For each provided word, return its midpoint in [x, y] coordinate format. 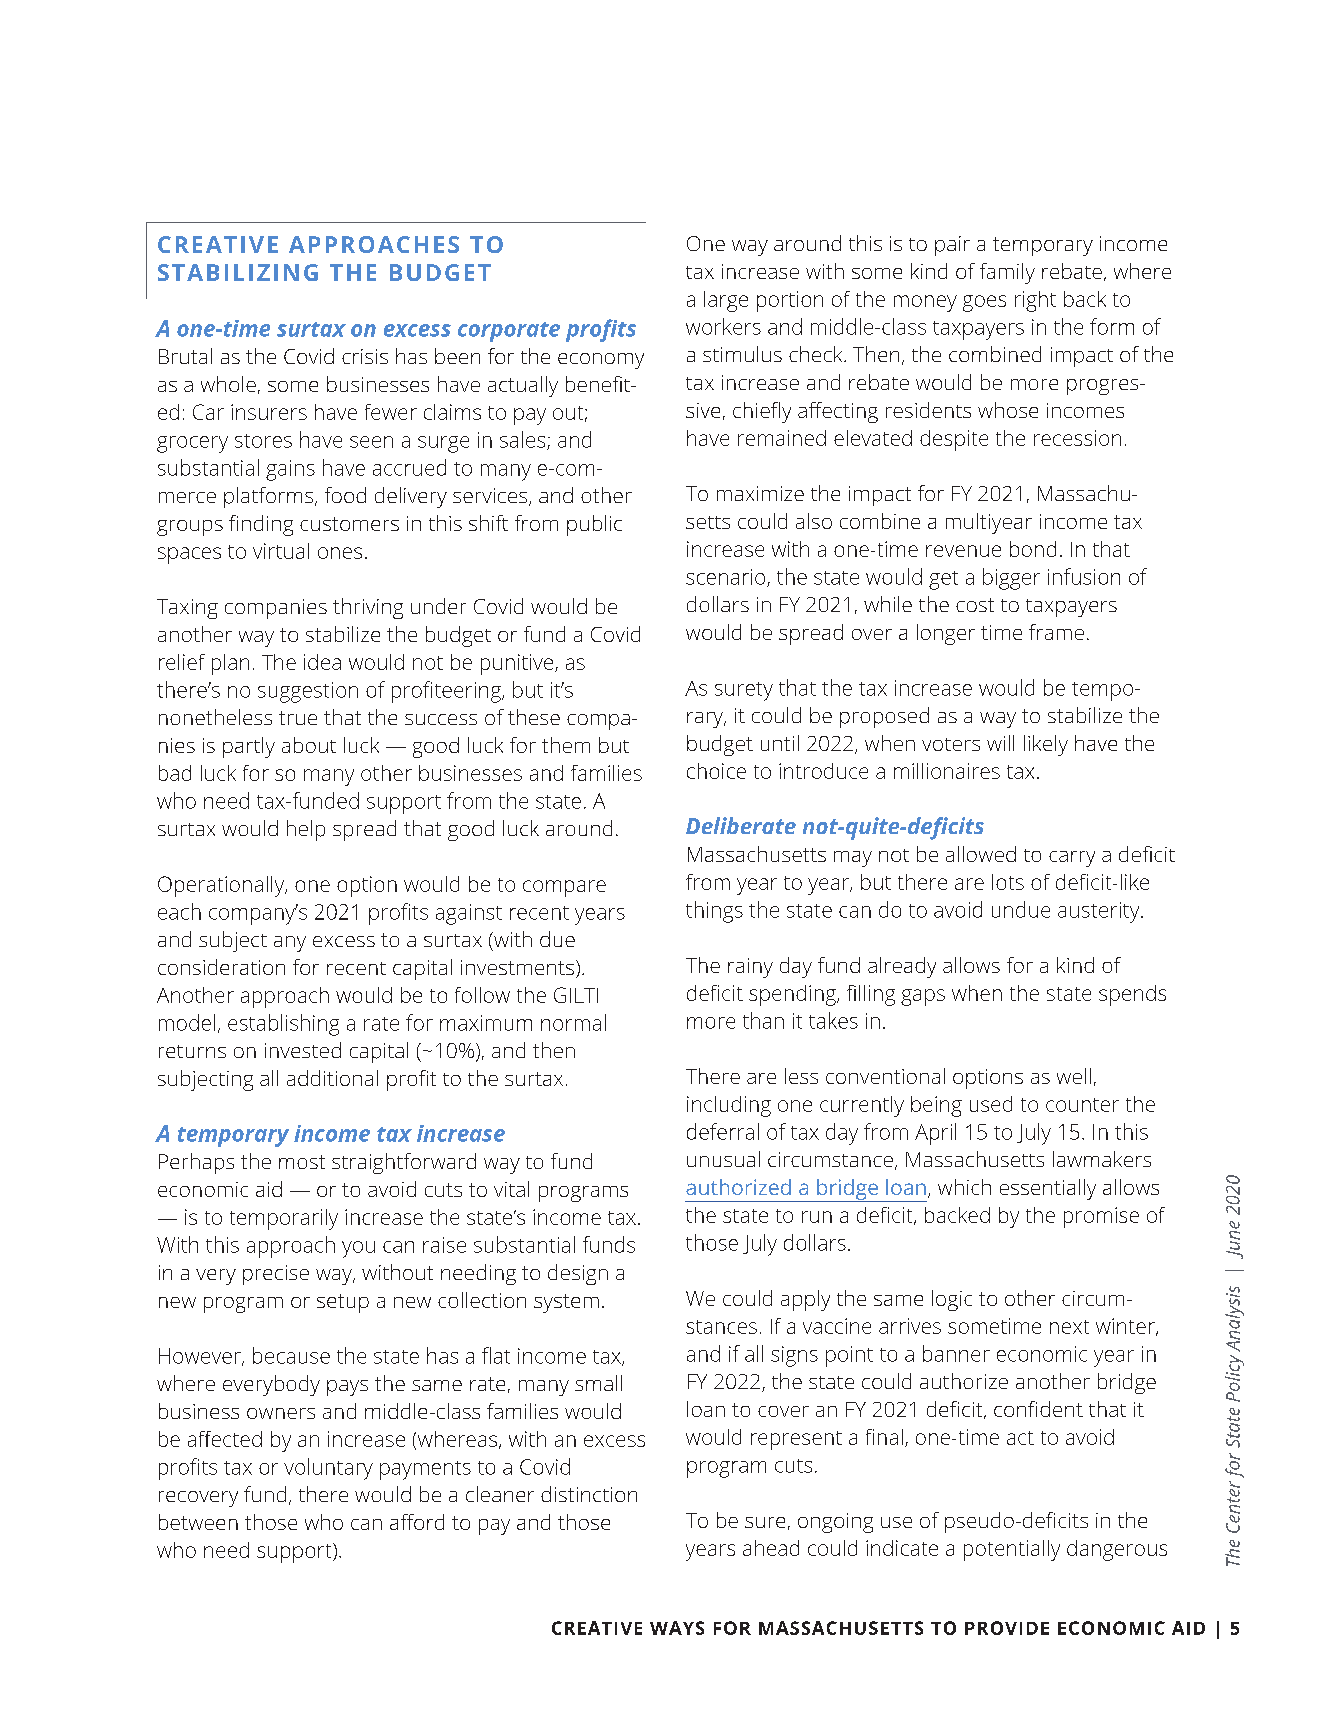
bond [1033, 549]
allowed [981, 854]
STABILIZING [238, 272]
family [1007, 273]
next [1069, 1327]
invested [303, 1050]
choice [716, 771]
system [566, 1303]
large [726, 301]
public [594, 525]
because [291, 1355]
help [306, 830]
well [1074, 1076]
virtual [281, 551]
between [198, 1522]
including [729, 1106]
